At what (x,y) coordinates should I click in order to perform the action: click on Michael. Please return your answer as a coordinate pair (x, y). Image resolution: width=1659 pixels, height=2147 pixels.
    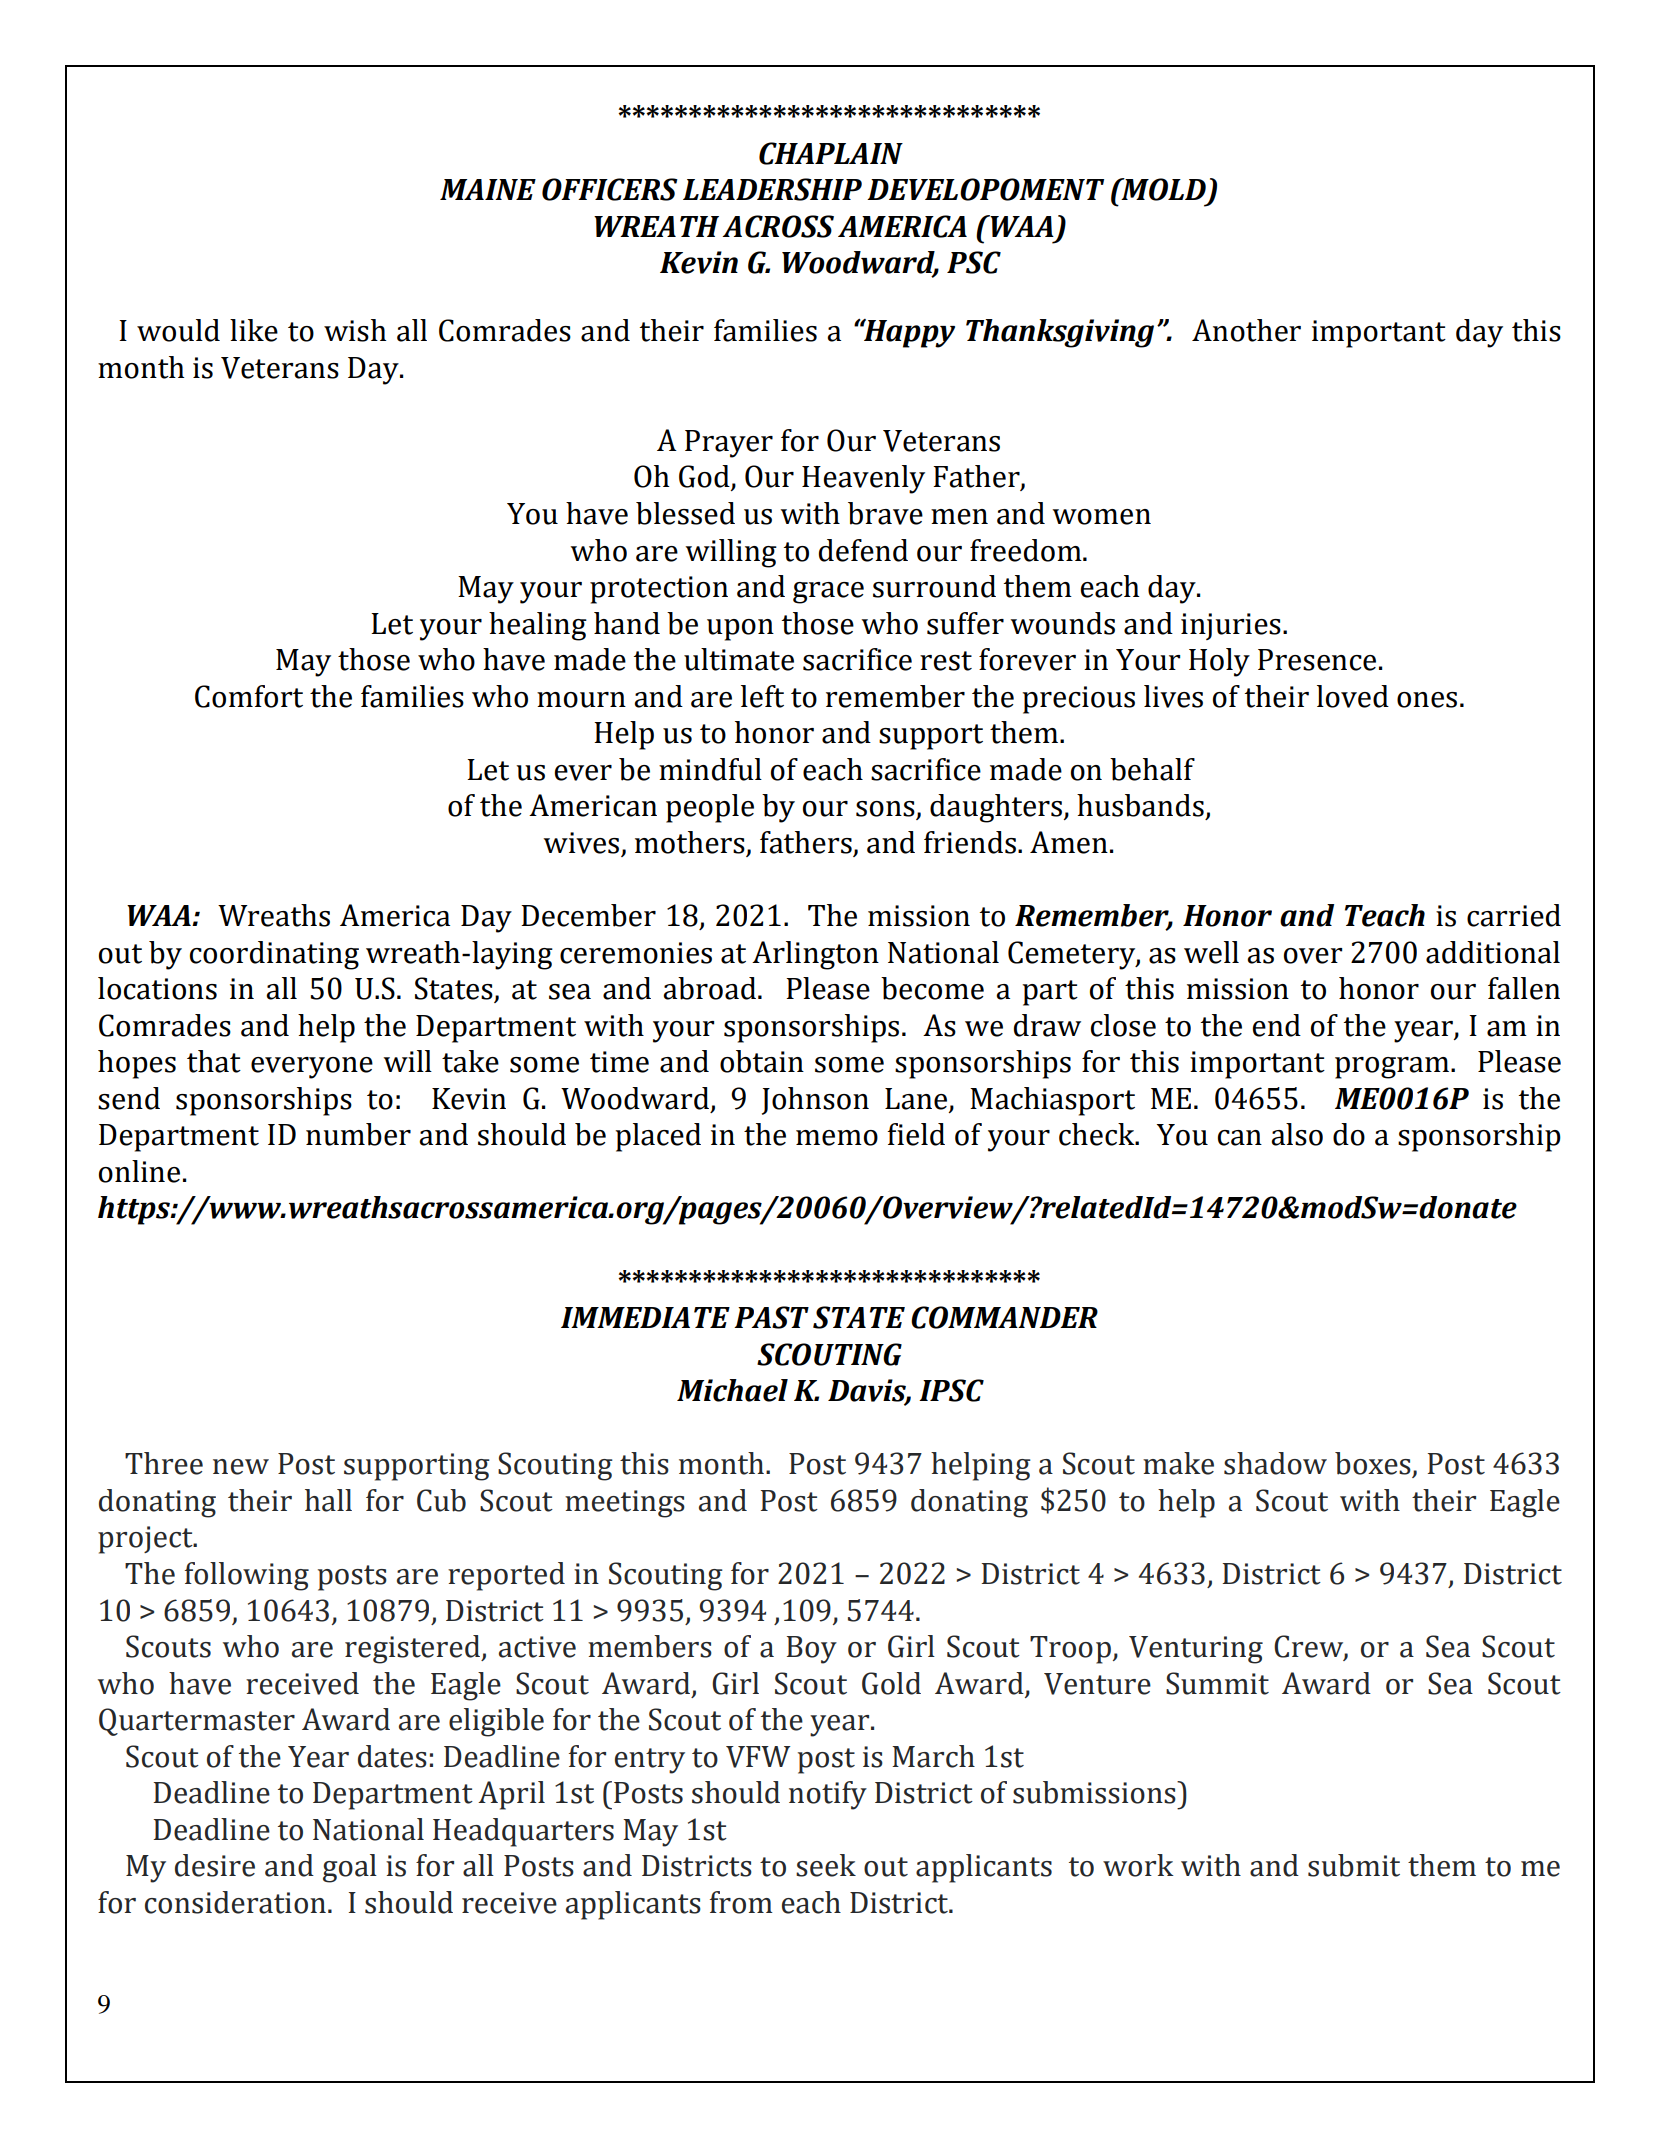
    Looking at the image, I should click on (732, 1390).
